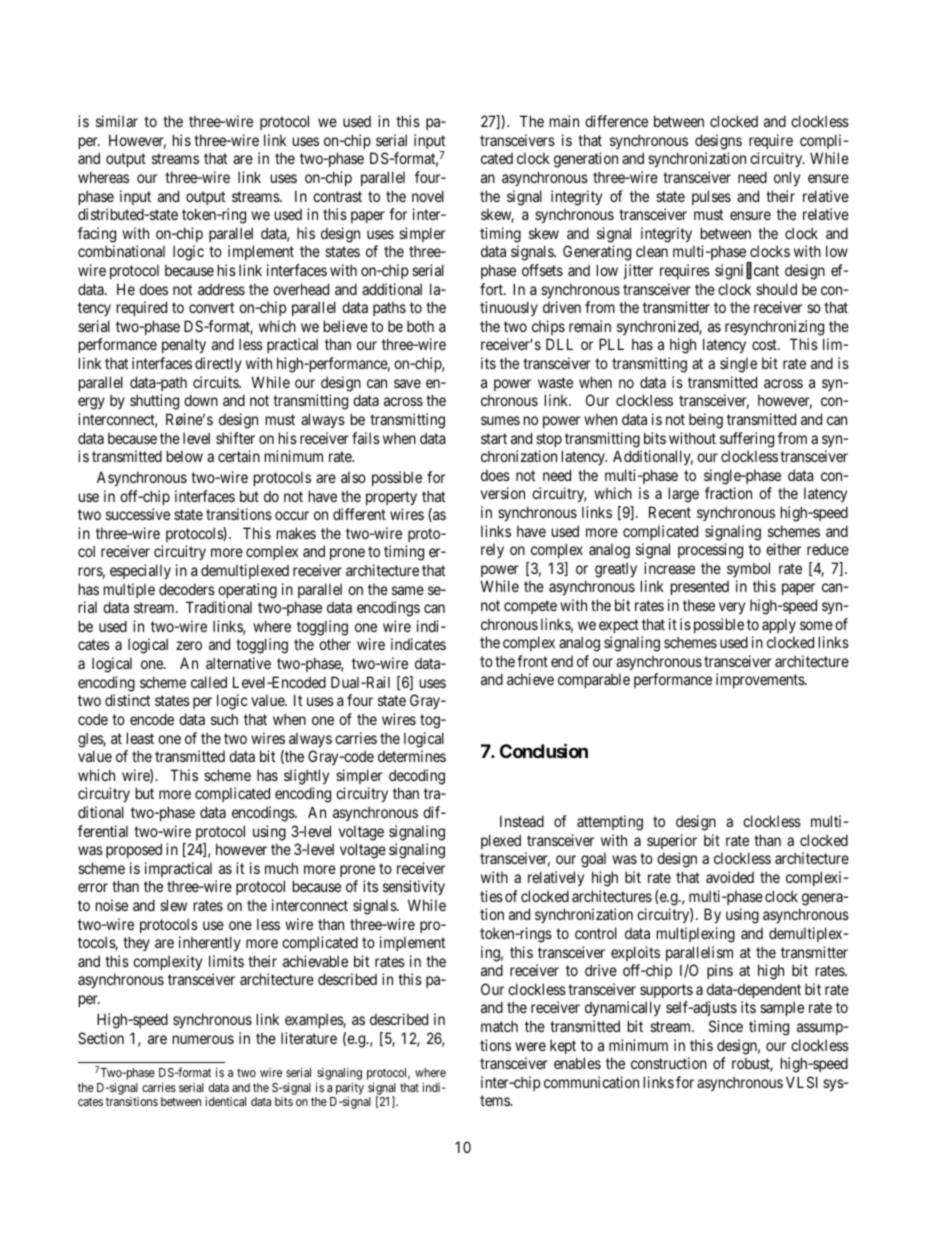  I want to click on very, so click(732, 608).
